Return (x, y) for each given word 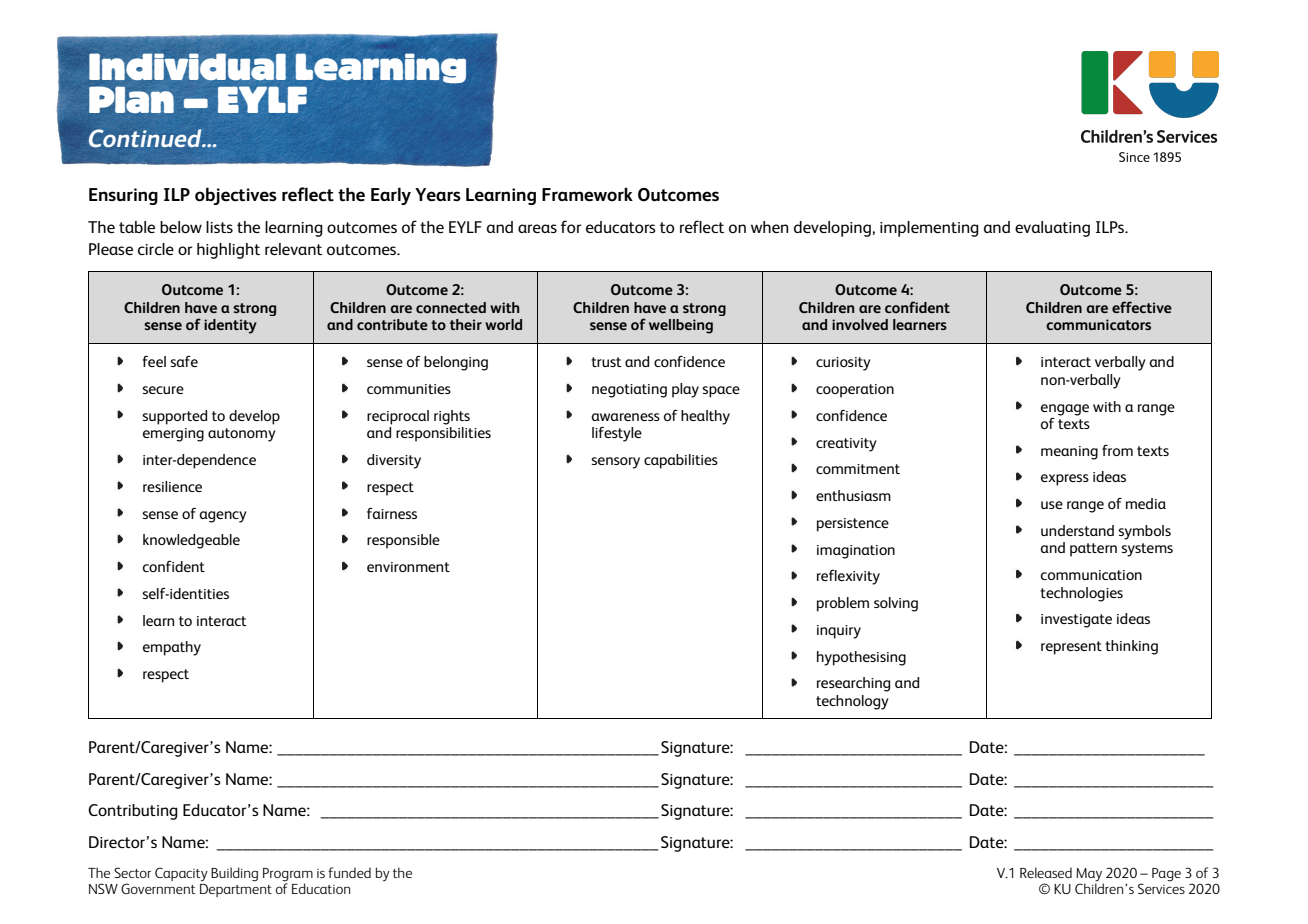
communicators (1098, 324)
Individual (187, 67)
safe (184, 361)
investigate (1076, 621)
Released (1046, 872)
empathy (172, 648)
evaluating (1052, 229)
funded (349, 872)
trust (606, 362)
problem (843, 604)
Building (234, 874)
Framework (587, 194)
